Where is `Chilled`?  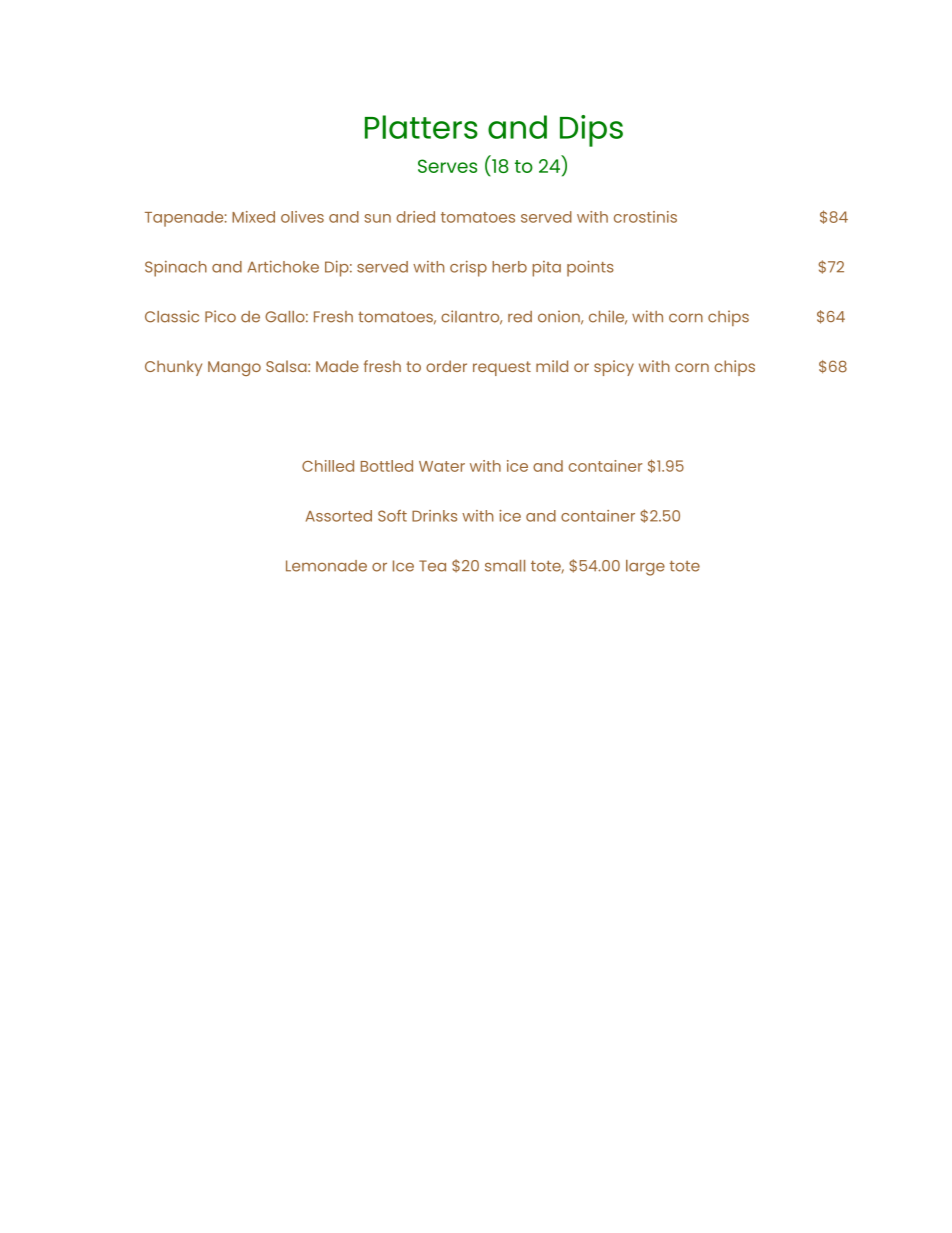 Chilled is located at coordinates (328, 466).
